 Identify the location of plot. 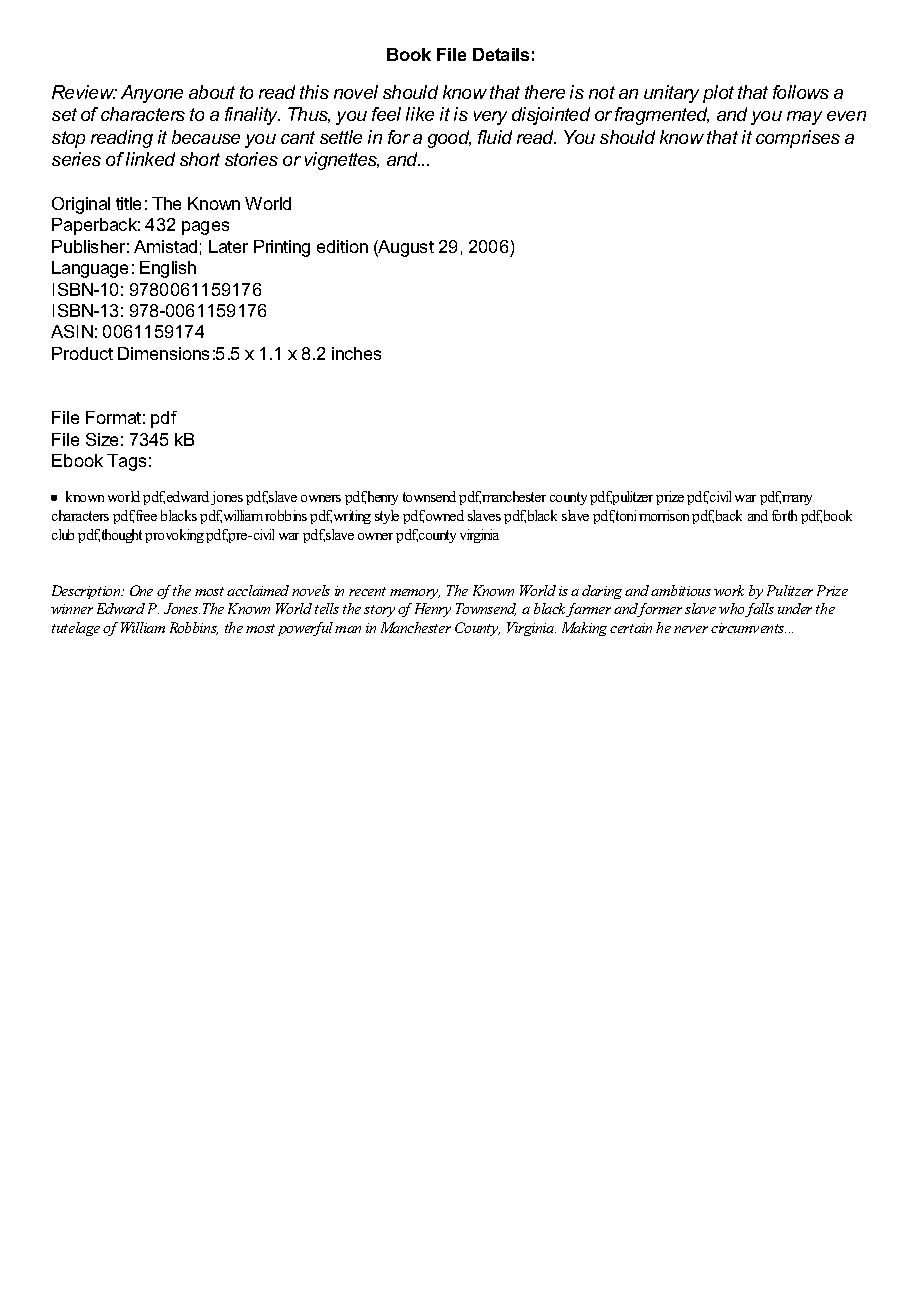
(718, 94).
